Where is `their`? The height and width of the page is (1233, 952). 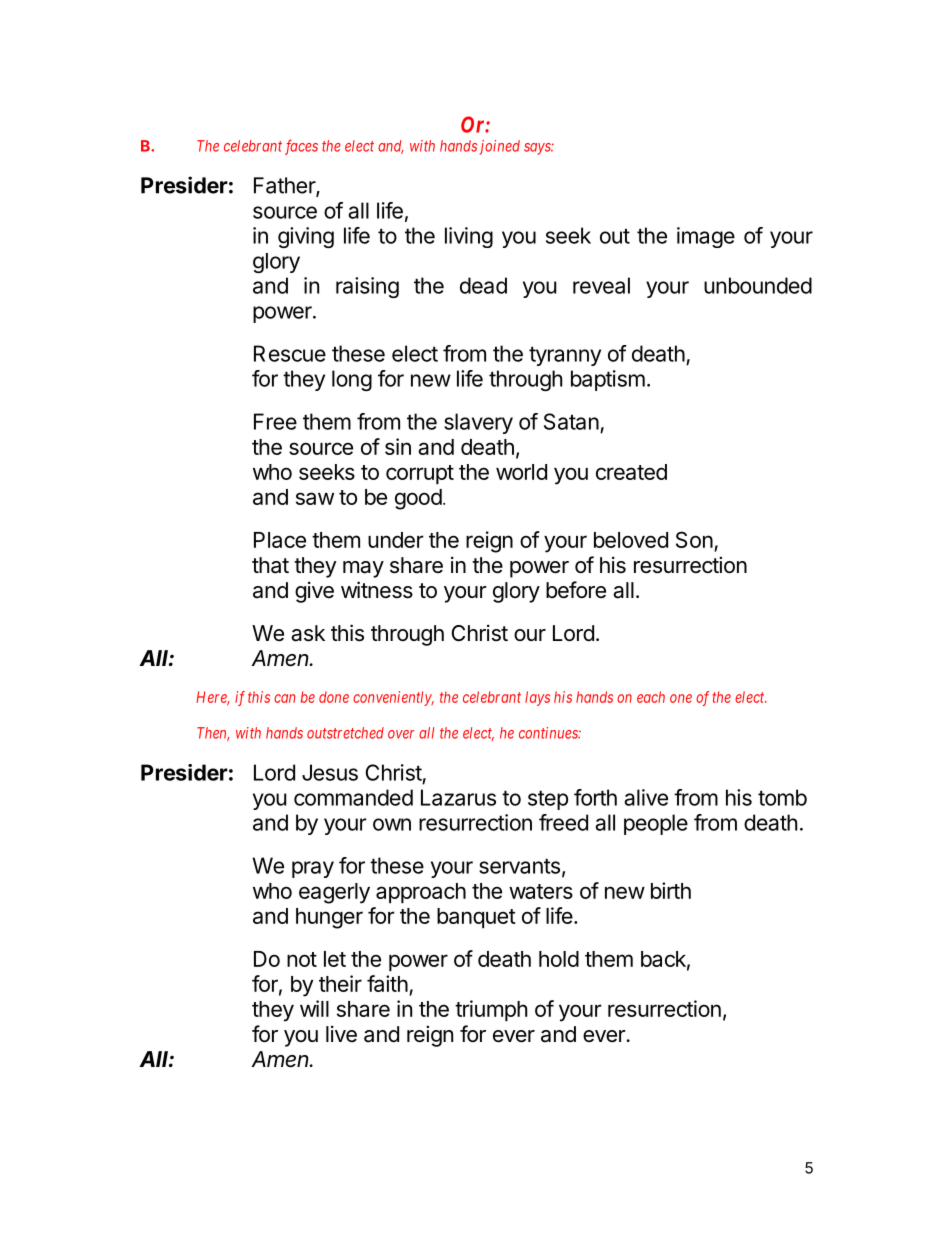 their is located at coordinates (340, 983).
